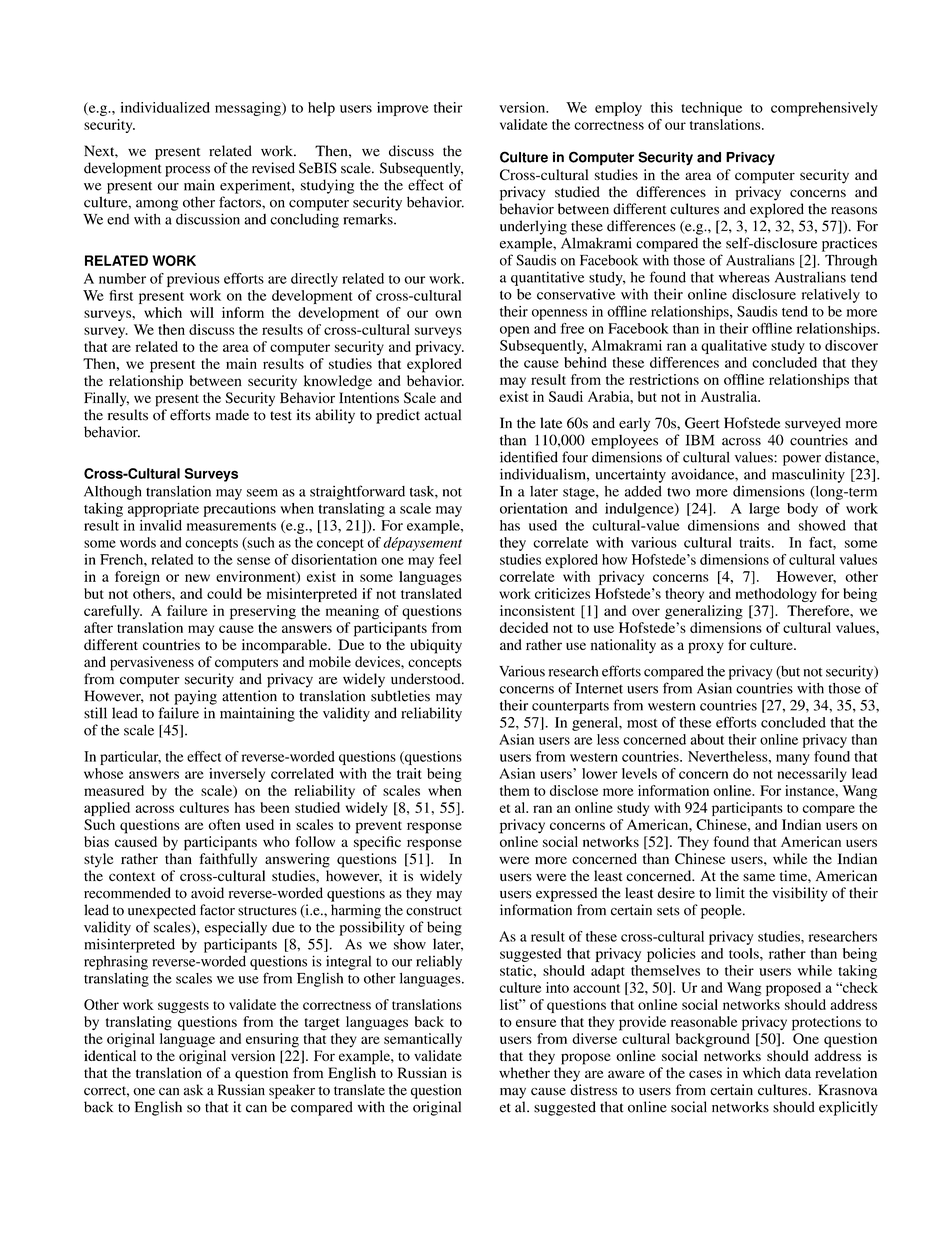 The image size is (952, 1233). What do you see at coordinates (764, 510) in the screenshot?
I see `large` at bounding box center [764, 510].
